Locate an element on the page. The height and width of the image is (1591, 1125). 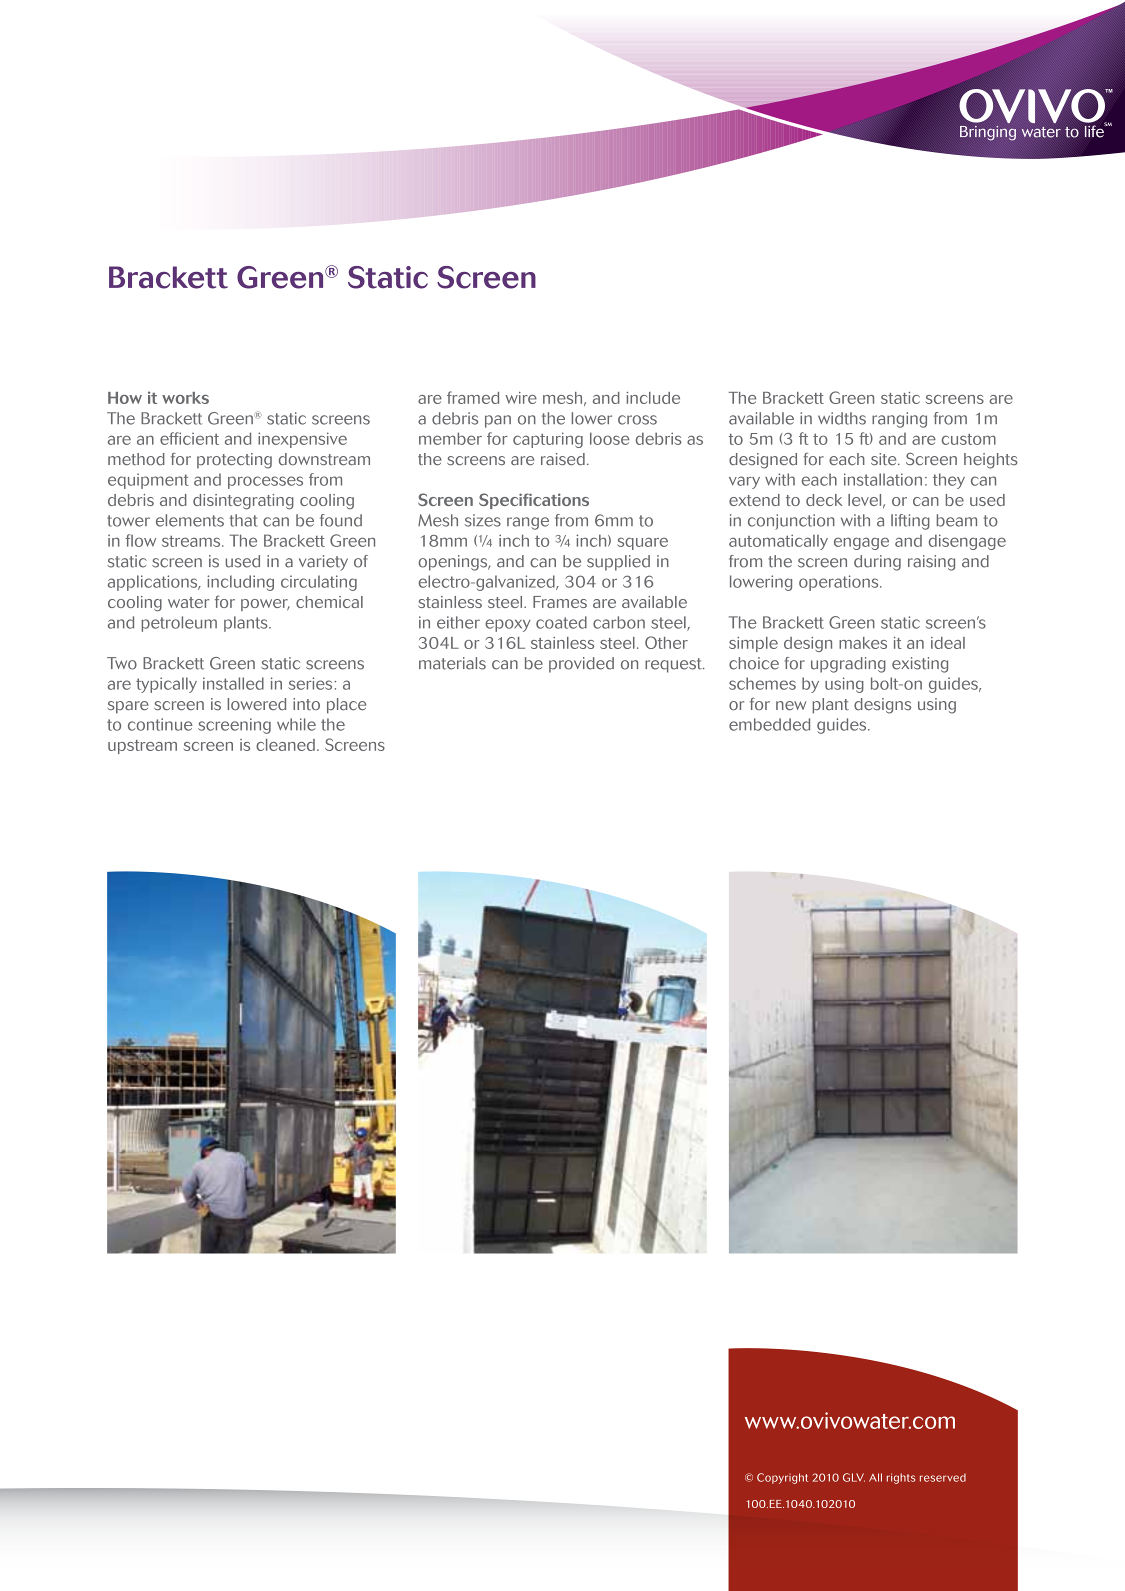
capturing is located at coordinates (548, 440).
